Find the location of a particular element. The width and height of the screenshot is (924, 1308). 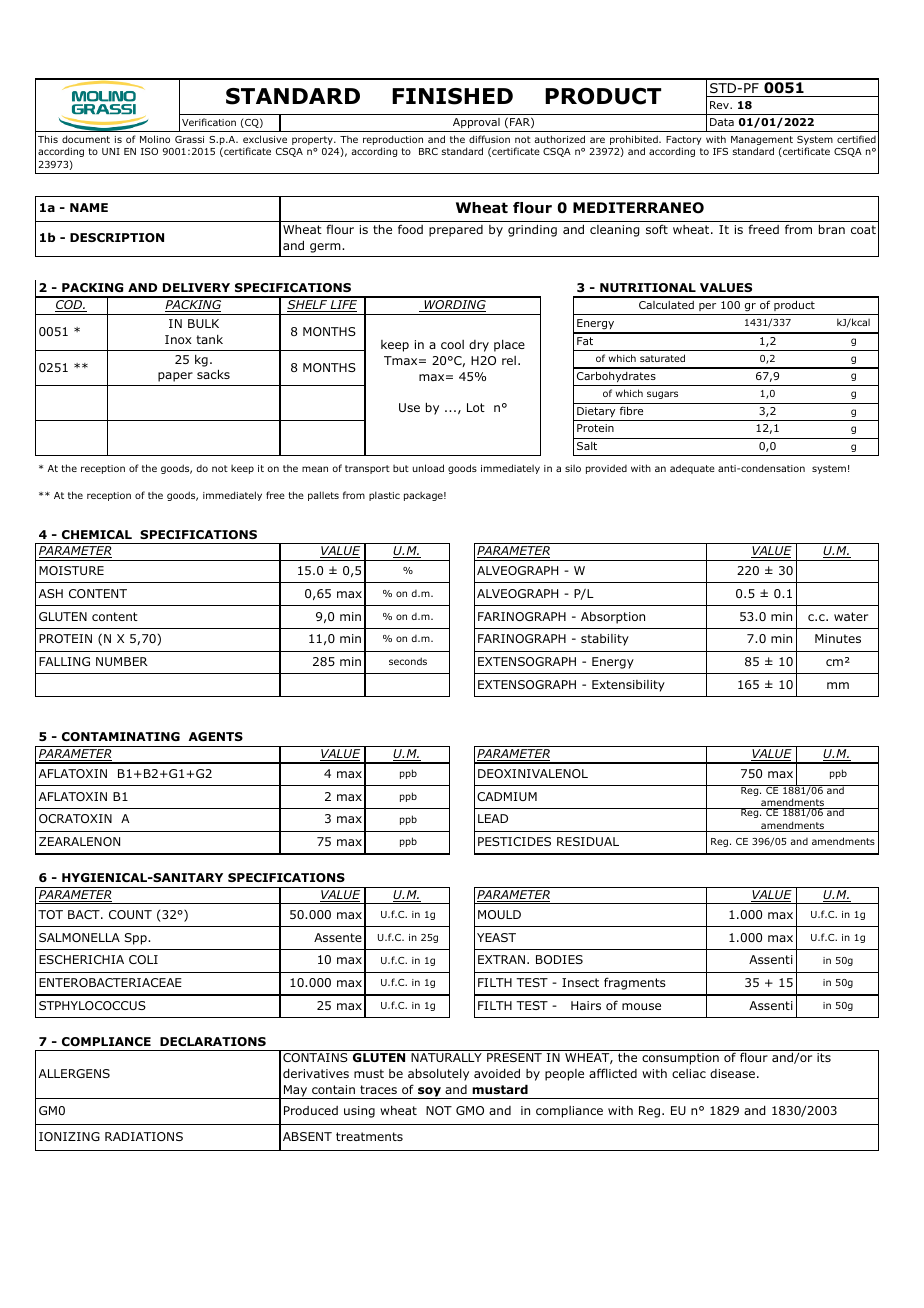

seconds is located at coordinates (408, 661).
